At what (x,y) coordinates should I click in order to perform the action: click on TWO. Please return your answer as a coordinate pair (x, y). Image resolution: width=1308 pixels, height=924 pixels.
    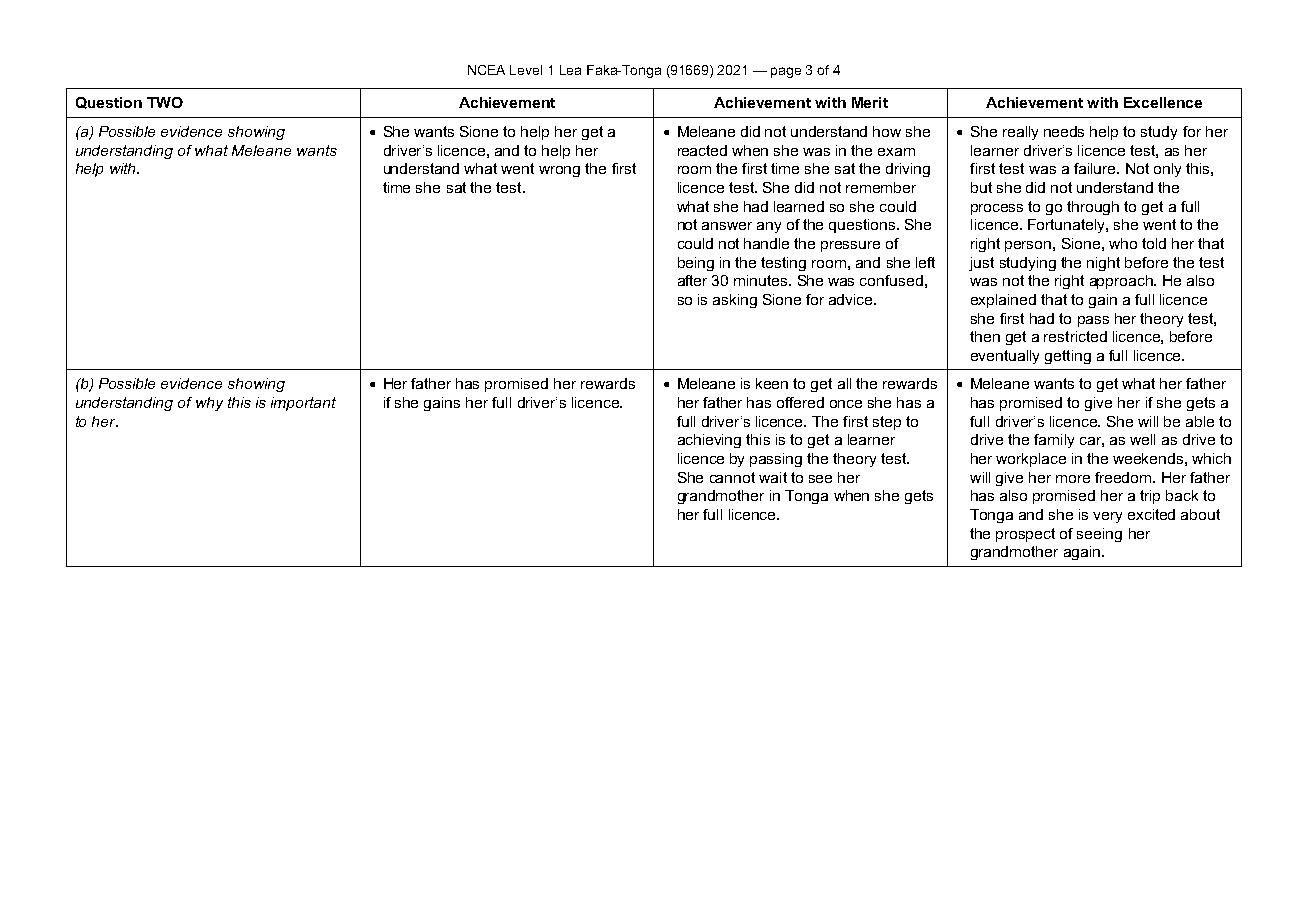
    Looking at the image, I should click on (165, 102).
